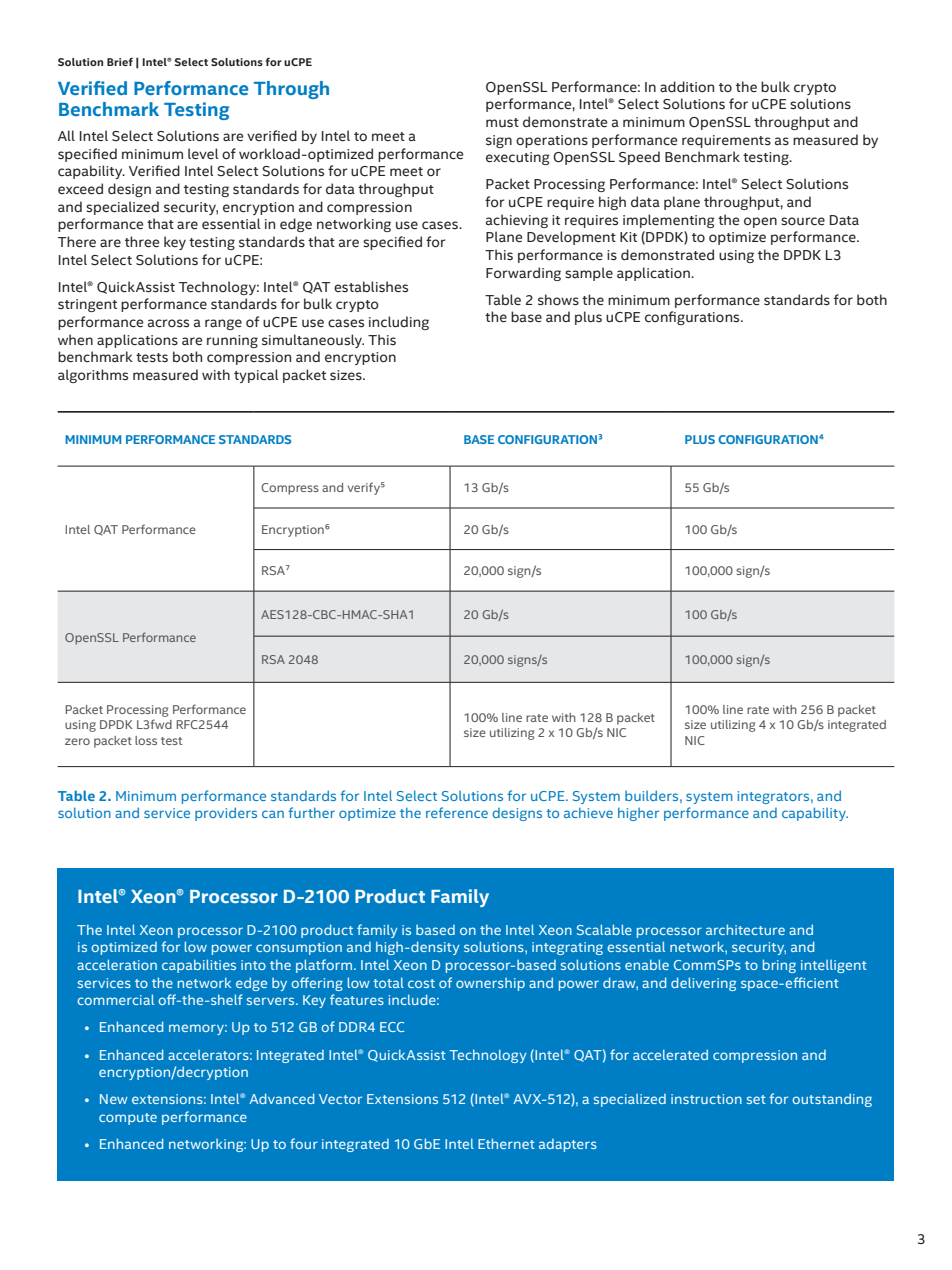 The width and height of the page is (952, 1270). Describe the element at coordinates (146, 740) in the page. I see `loss` at that location.
